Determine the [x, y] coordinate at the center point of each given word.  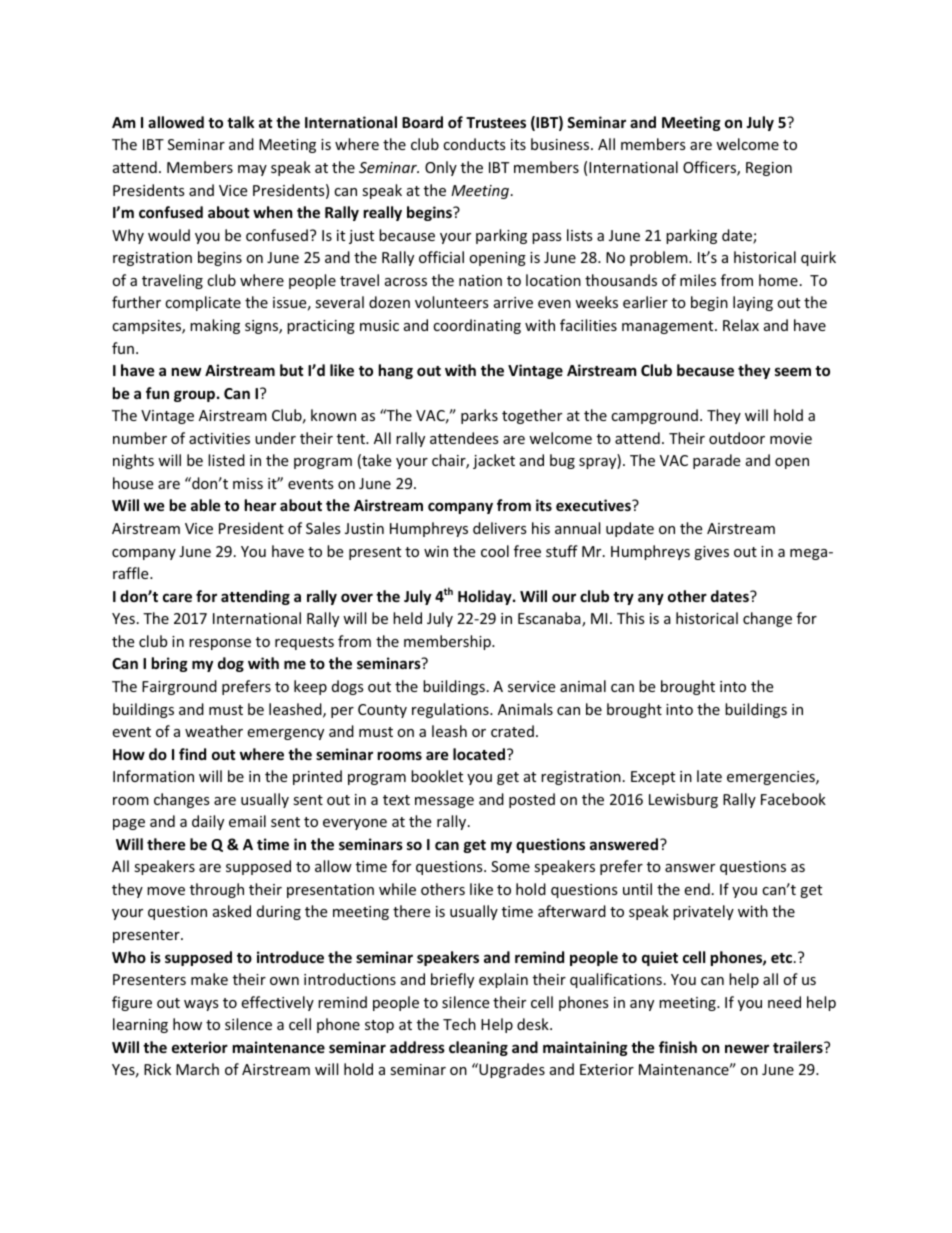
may [252, 170]
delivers [500, 528]
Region [769, 169]
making [215, 326]
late [709, 776]
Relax [741, 325]
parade [716, 461]
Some [510, 866]
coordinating [477, 326]
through [217, 890]
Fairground [179, 687]
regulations [451, 710]
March [197, 1069]
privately [703, 912]
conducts [474, 144]
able [206, 505]
